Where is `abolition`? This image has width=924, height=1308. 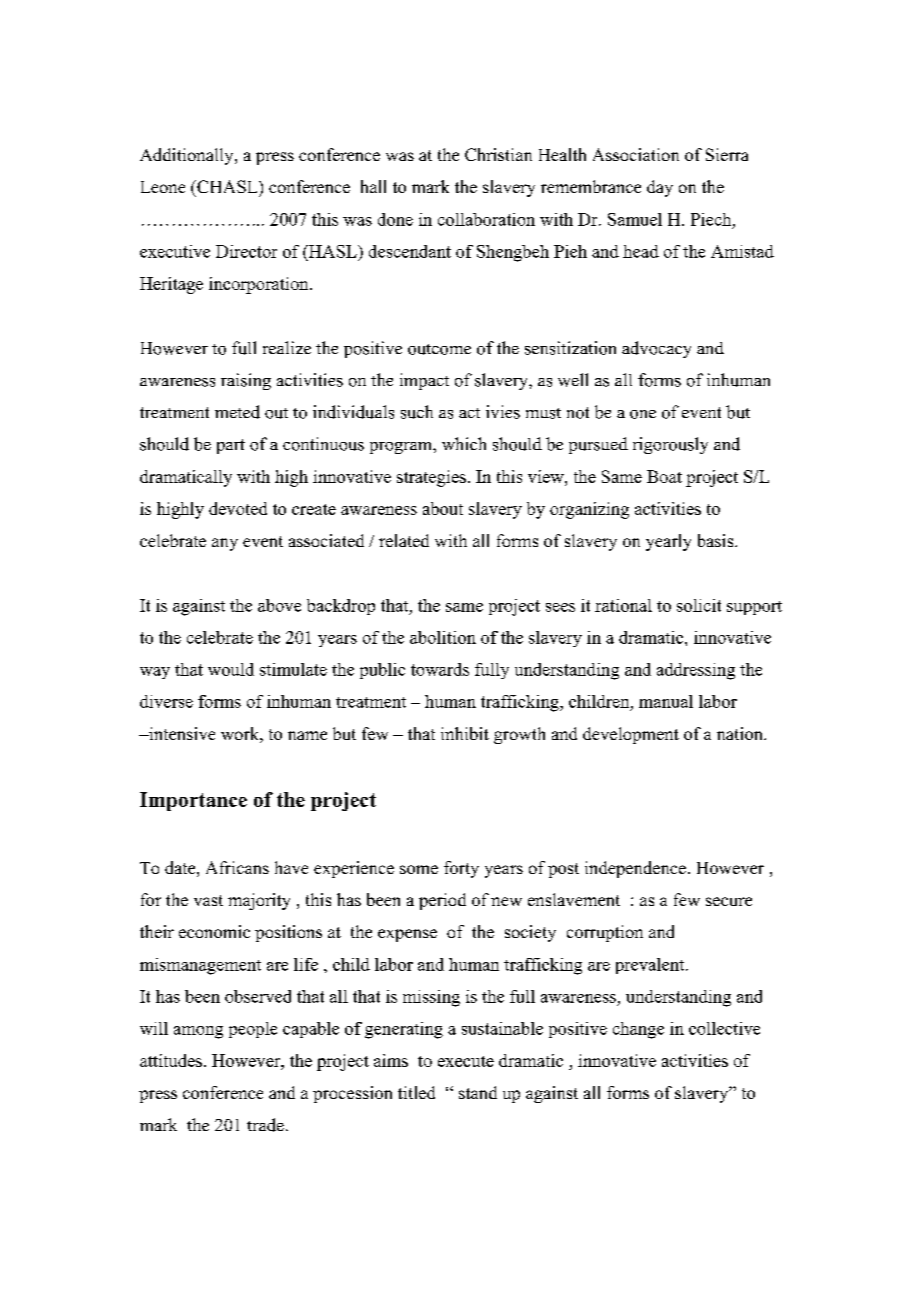 abolition is located at coordinates (443, 637).
